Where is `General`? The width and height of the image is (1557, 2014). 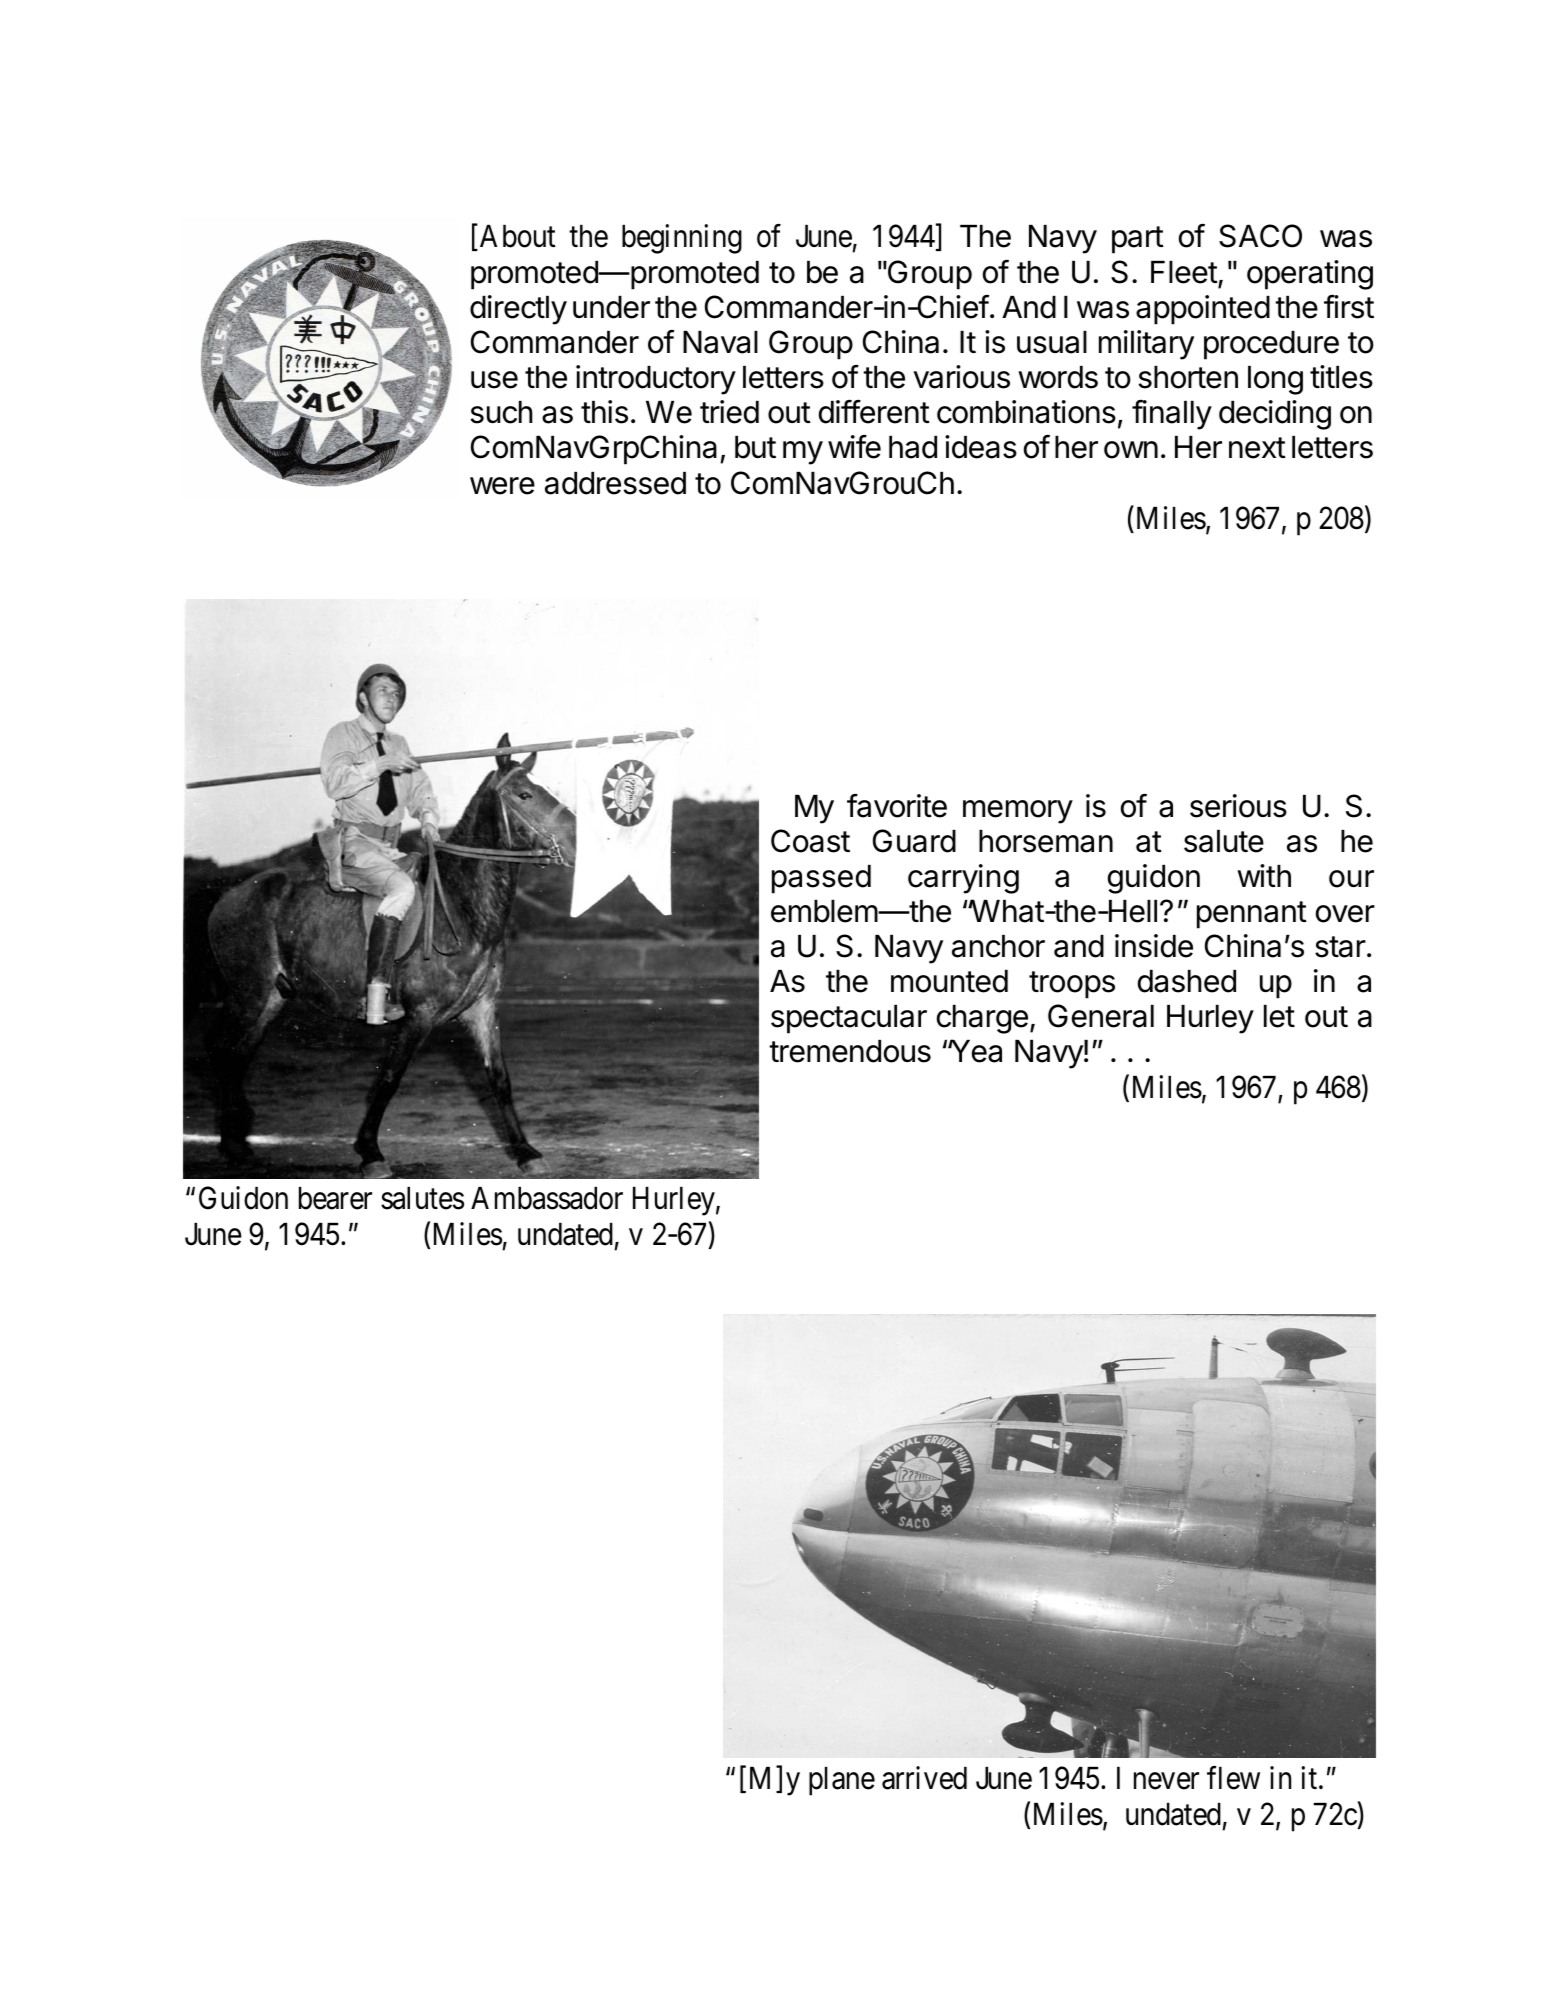 General is located at coordinates (1101, 1016).
